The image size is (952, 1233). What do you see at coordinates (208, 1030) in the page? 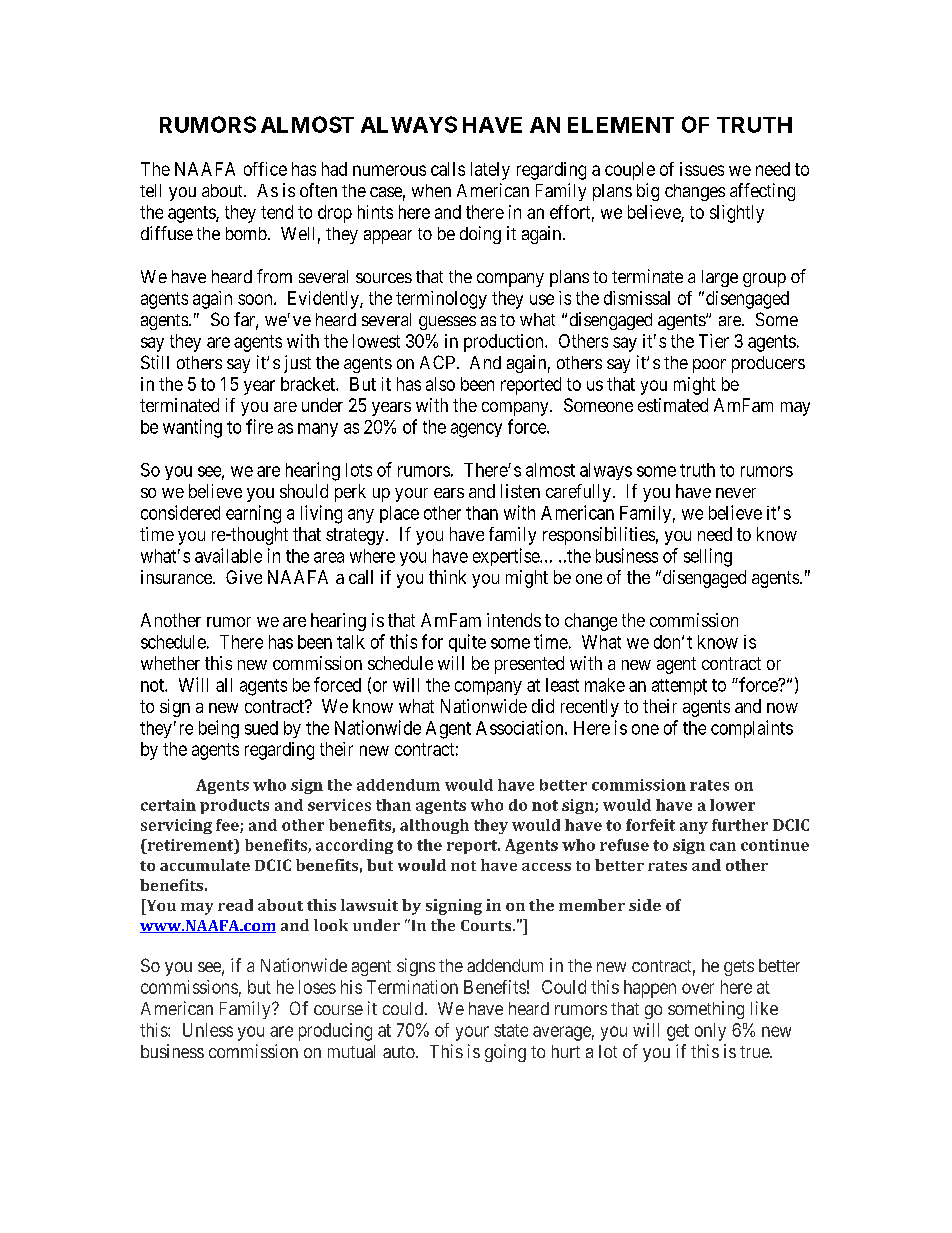
I see `Unless` at bounding box center [208, 1030].
